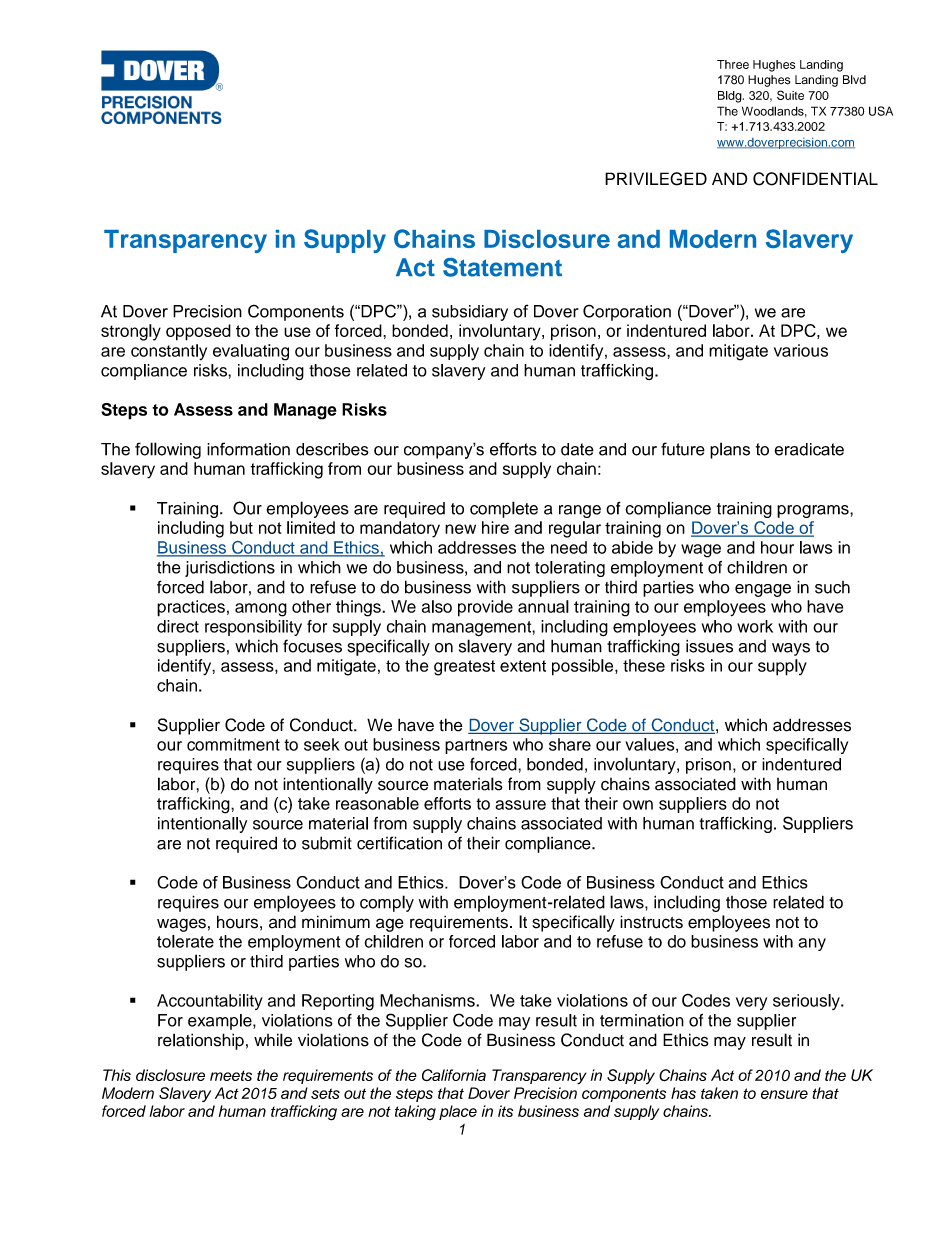 This screenshot has width=952, height=1233. Describe the element at coordinates (790, 95) in the screenshot. I see `Suite` at that location.
